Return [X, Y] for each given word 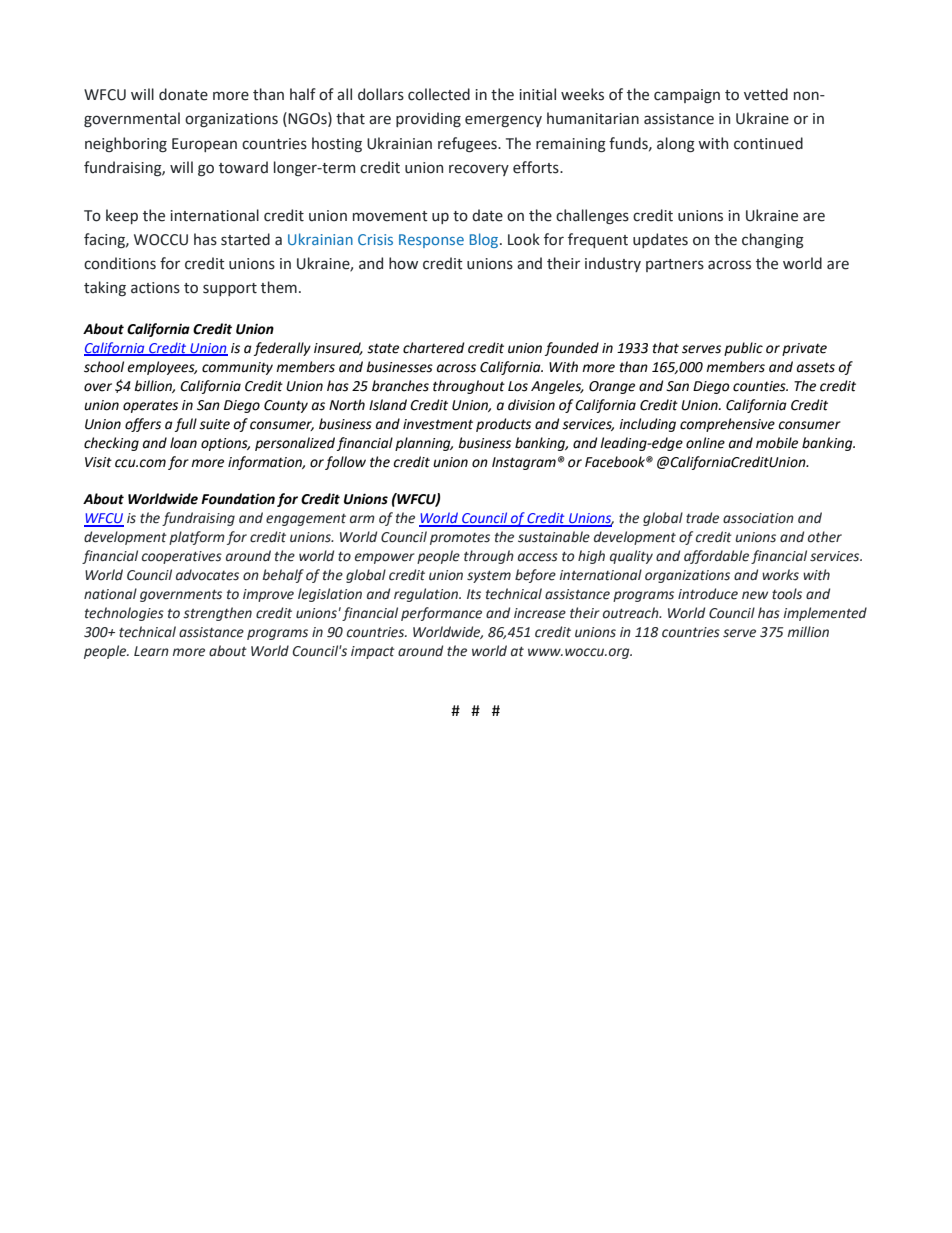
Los [518, 386]
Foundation [238, 499]
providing [428, 119]
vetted [766, 94]
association [758, 518]
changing [773, 240]
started [245, 239]
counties [760, 386]
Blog [485, 240]
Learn [151, 651]
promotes [460, 539]
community [237, 368]
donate [183, 94]
